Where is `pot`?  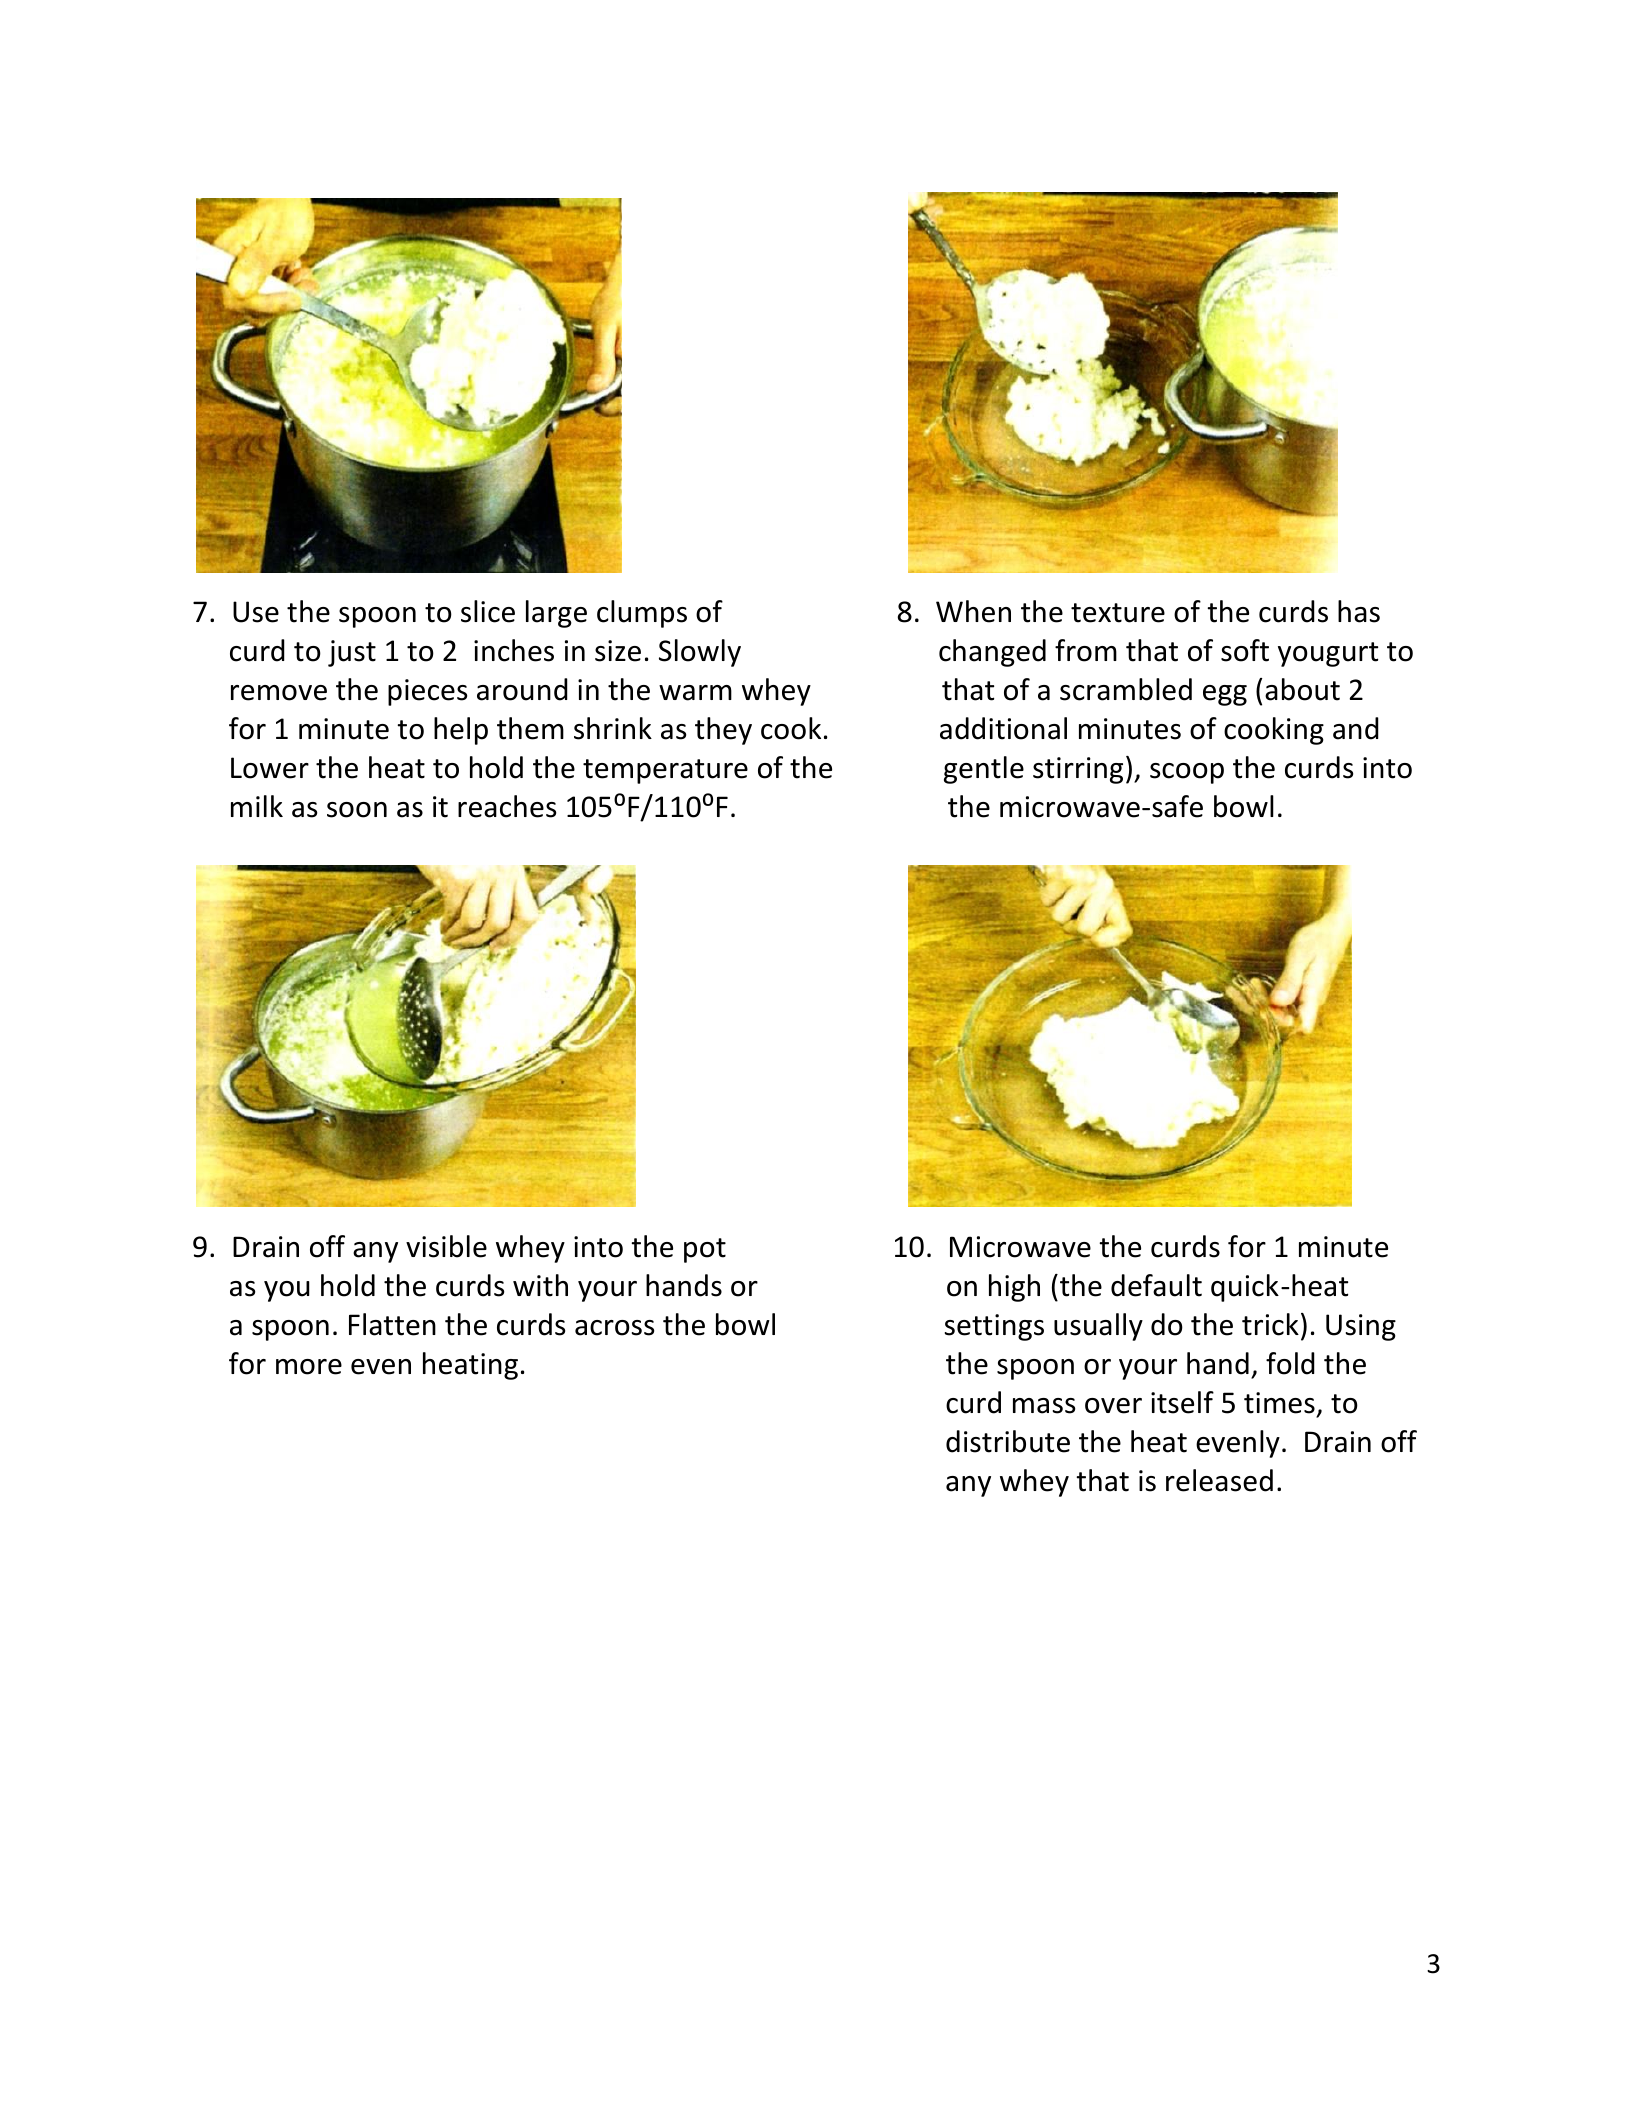
pot is located at coordinates (705, 1250).
